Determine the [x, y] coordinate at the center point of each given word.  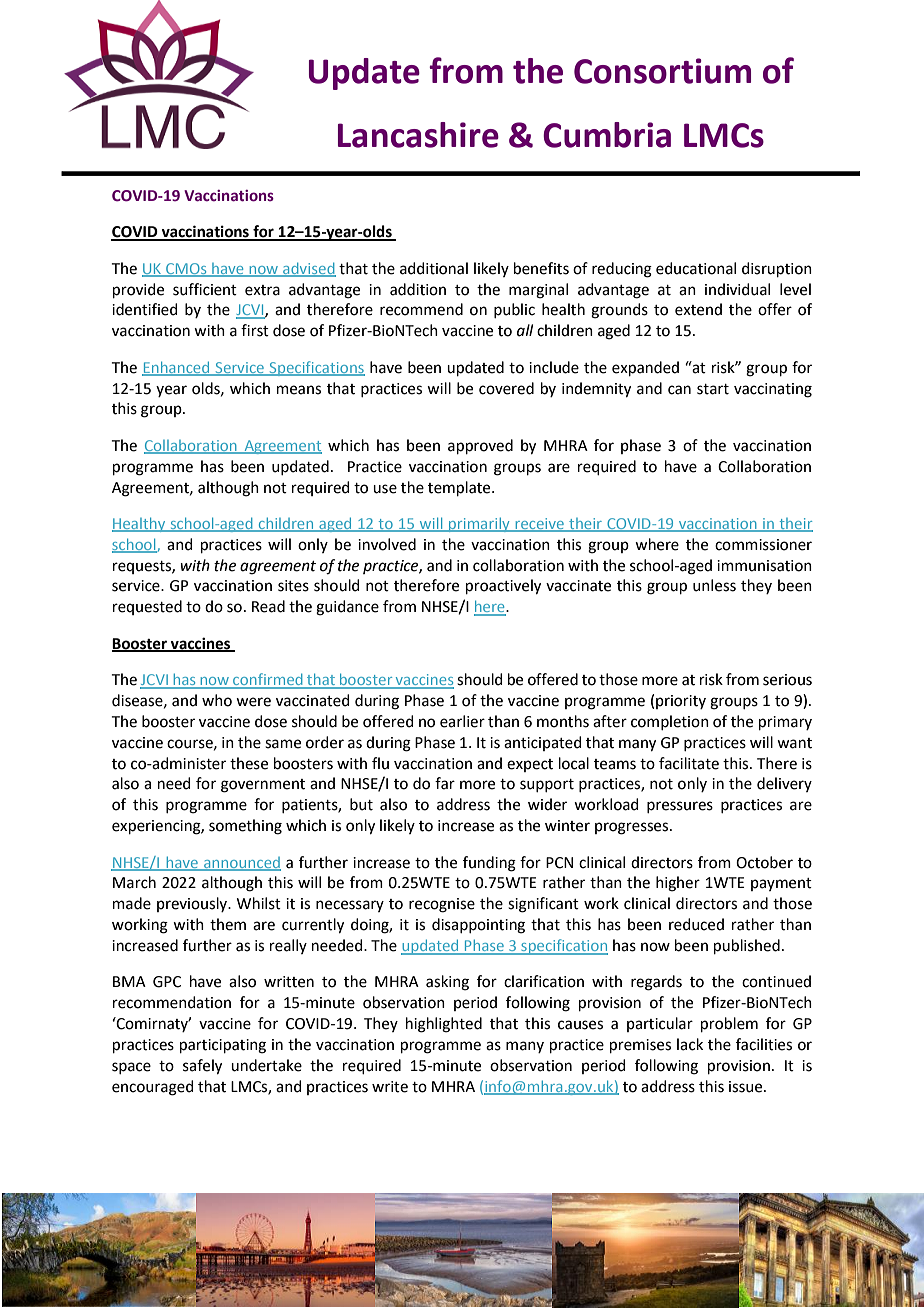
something [245, 827]
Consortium [662, 71]
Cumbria [607, 135]
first [255, 330]
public [514, 310]
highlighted [444, 1025]
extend [698, 309]
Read [268, 606]
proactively [503, 587]
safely [202, 1067]
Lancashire [418, 135]
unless [714, 585]
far [445, 783]
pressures [680, 807]
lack [690, 1044]
